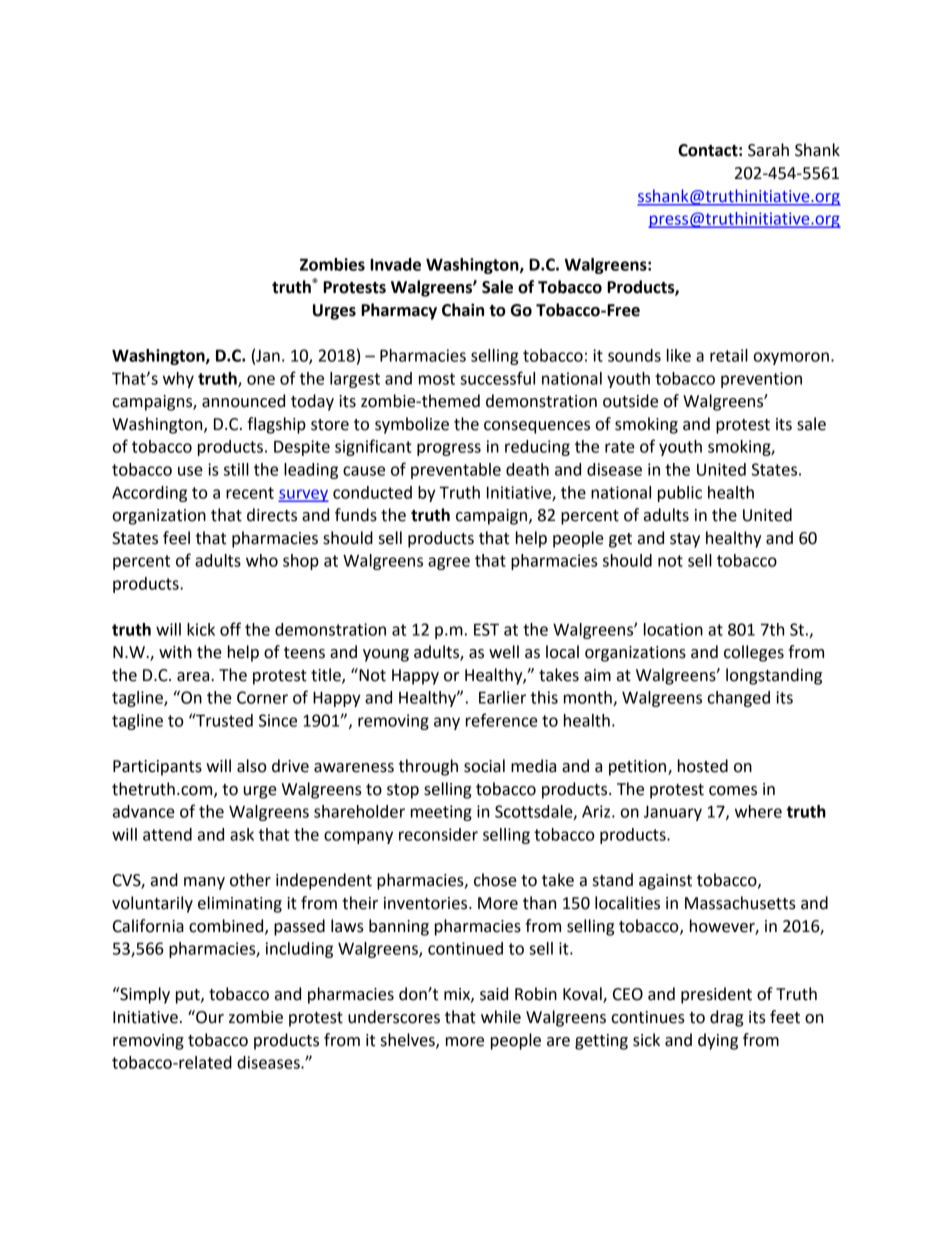 The height and width of the image is (1233, 952). I want to click on Invade, so click(395, 264).
